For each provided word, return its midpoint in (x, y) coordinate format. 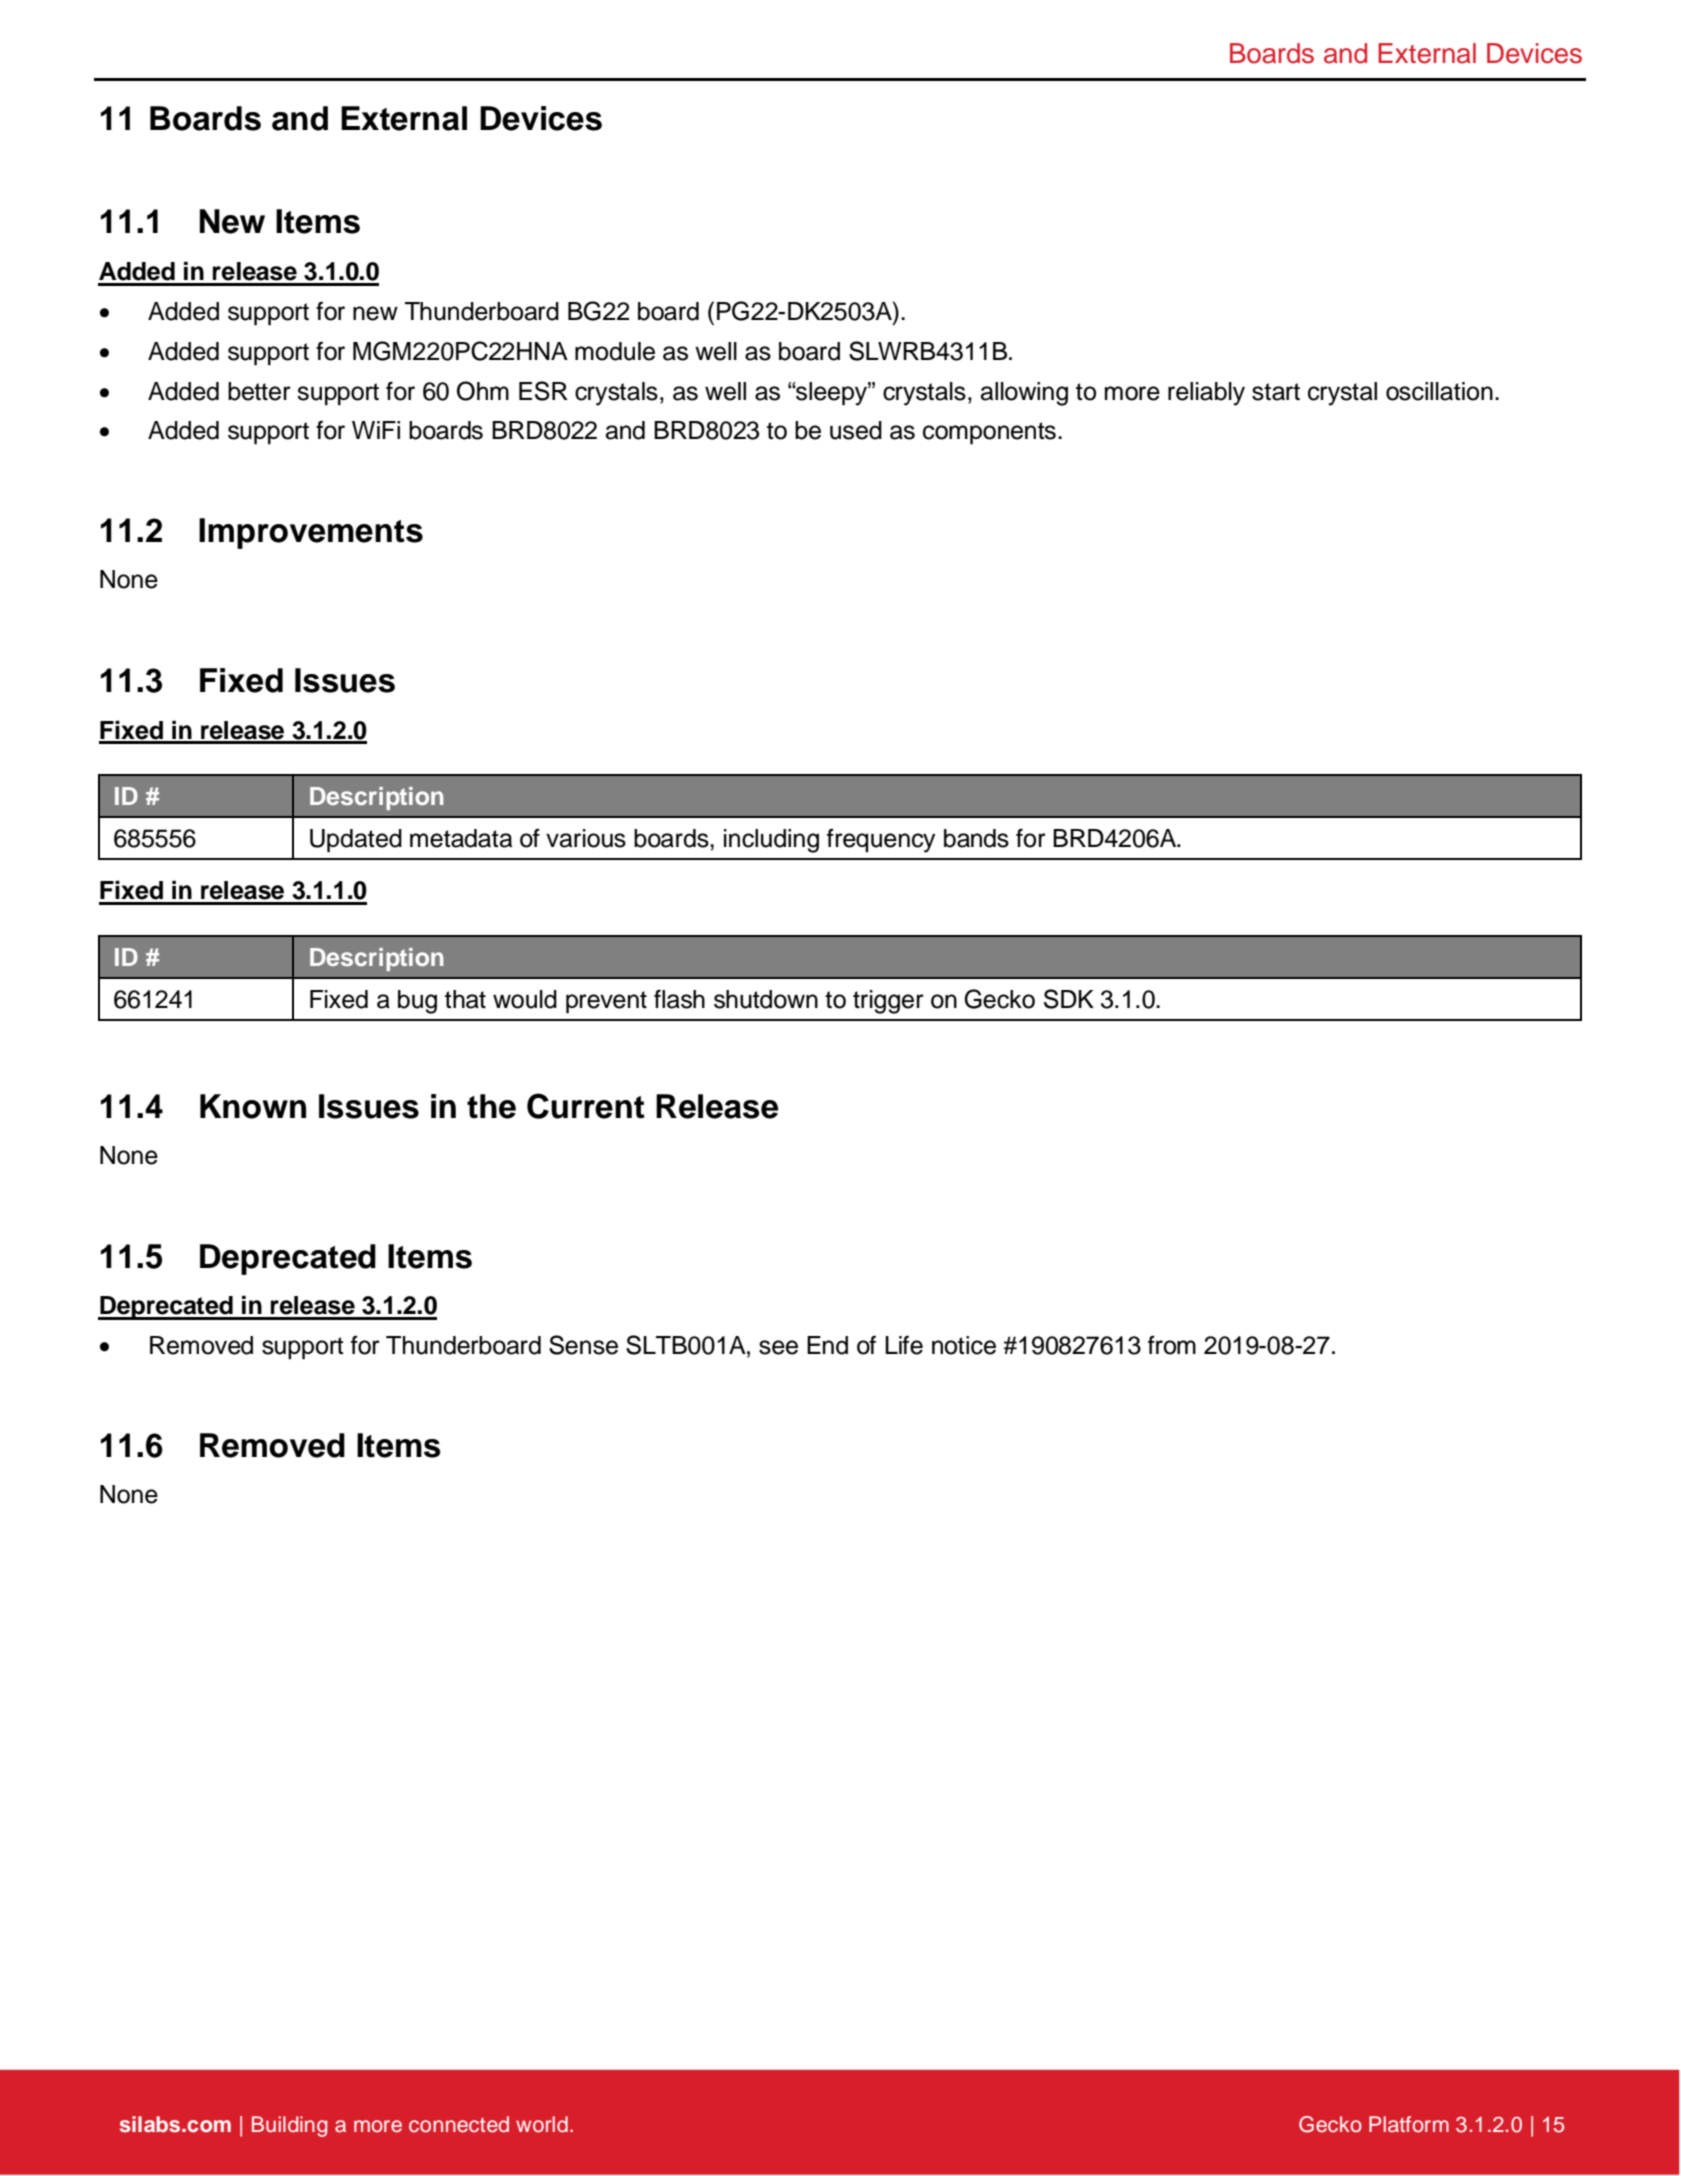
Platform (1409, 2124)
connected (459, 2124)
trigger (888, 1002)
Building (289, 2126)
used (856, 430)
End (827, 1345)
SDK (1069, 999)
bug (417, 1002)
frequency (881, 841)
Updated (356, 841)
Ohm (483, 391)
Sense (583, 1345)
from (1172, 1345)
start (1276, 392)
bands (976, 838)
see (778, 1347)
